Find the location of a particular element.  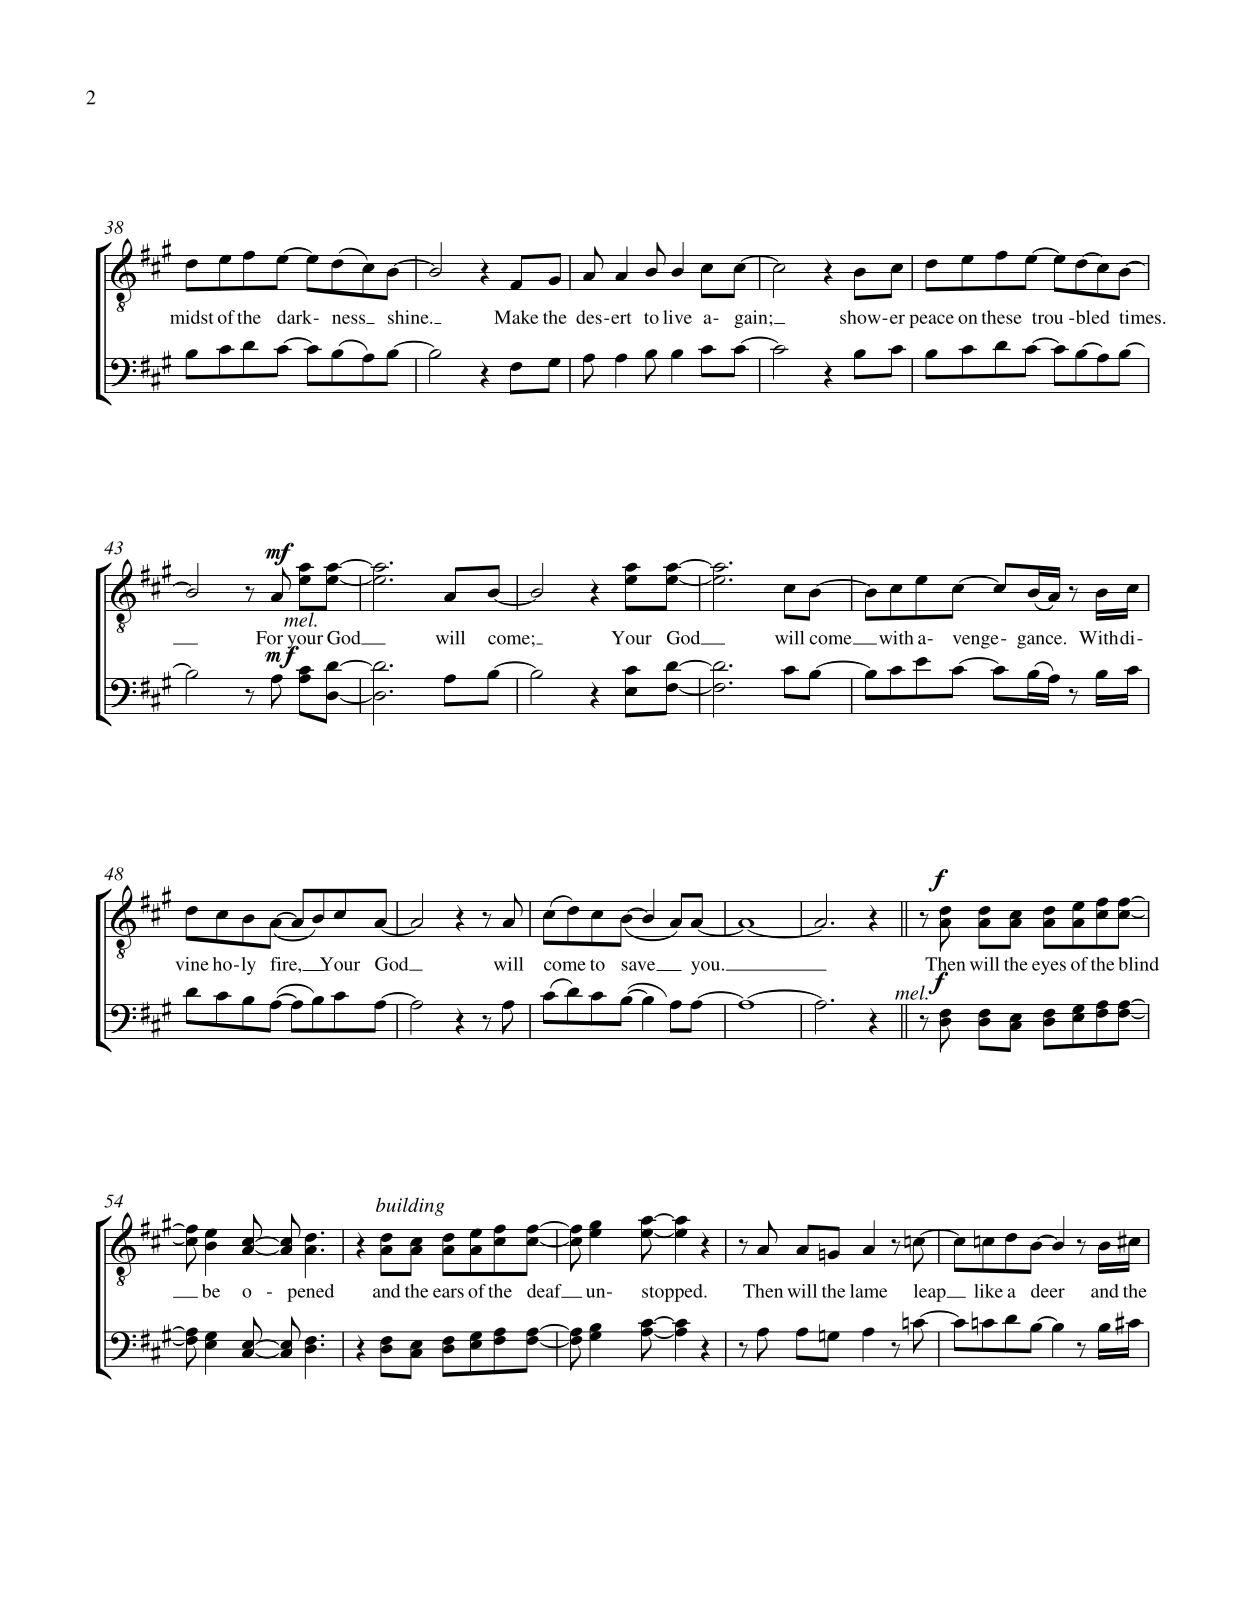

For is located at coordinates (269, 638).
